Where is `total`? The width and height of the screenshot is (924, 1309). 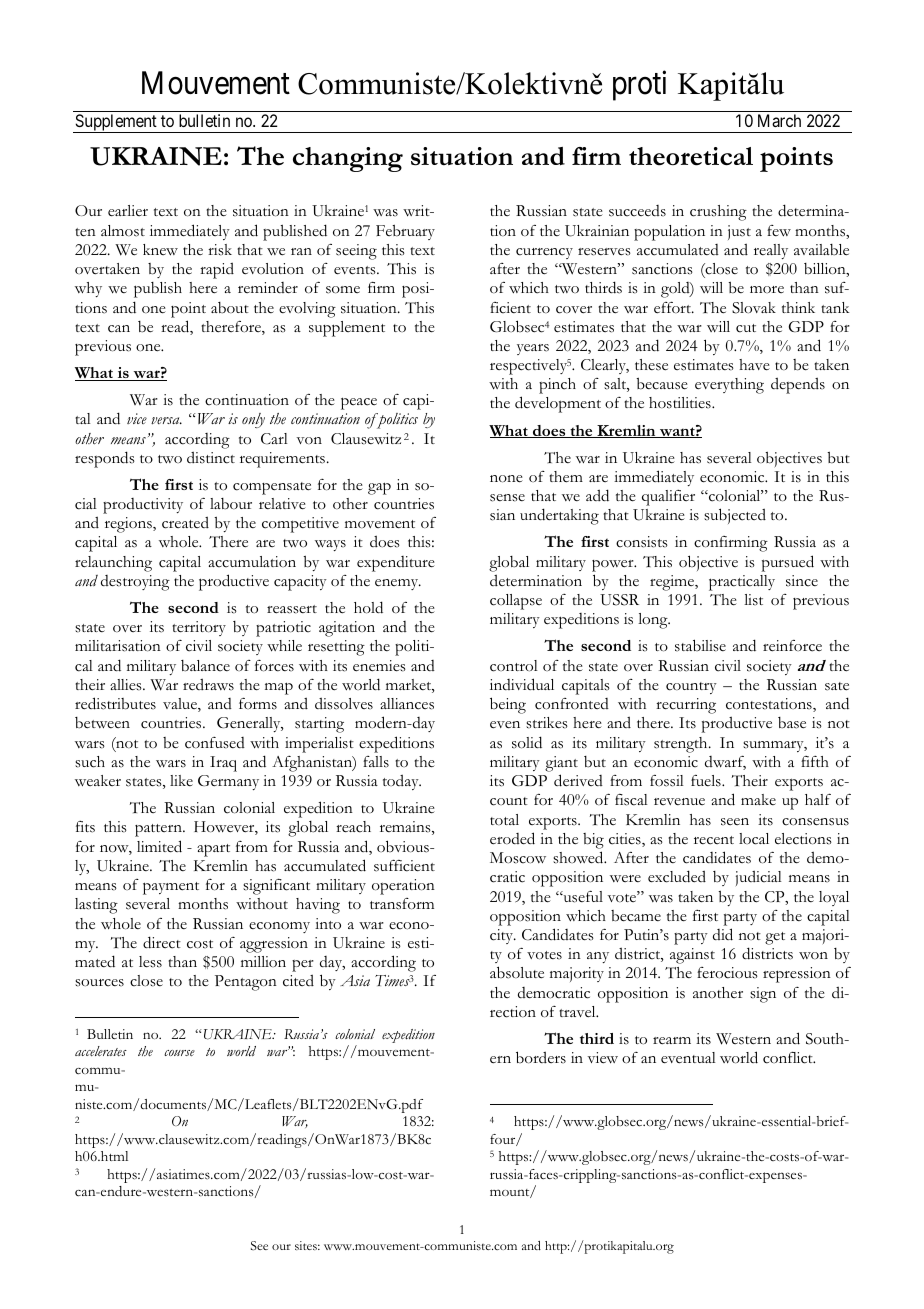 total is located at coordinates (504, 819).
